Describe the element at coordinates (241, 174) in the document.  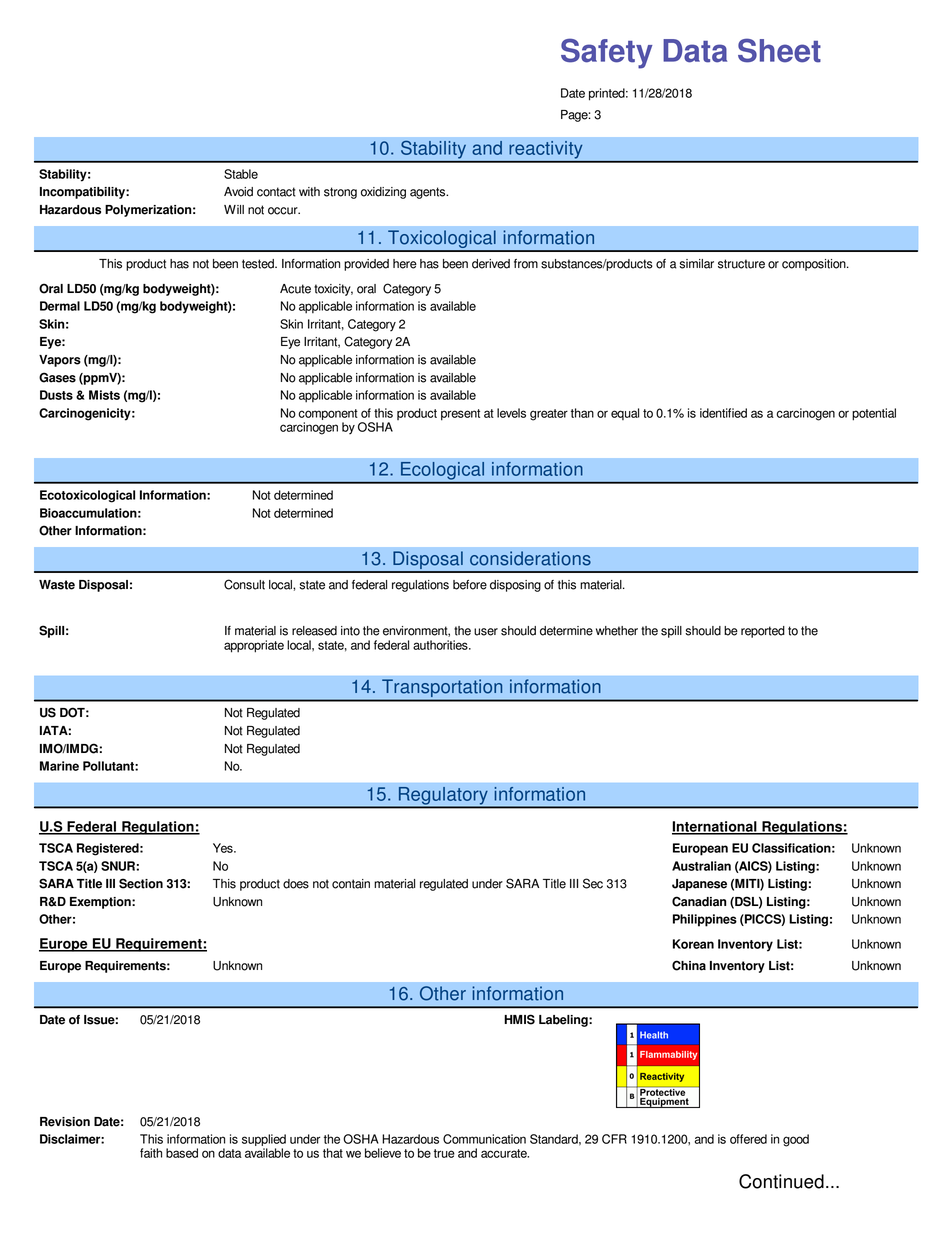
I see `Stable` at that location.
